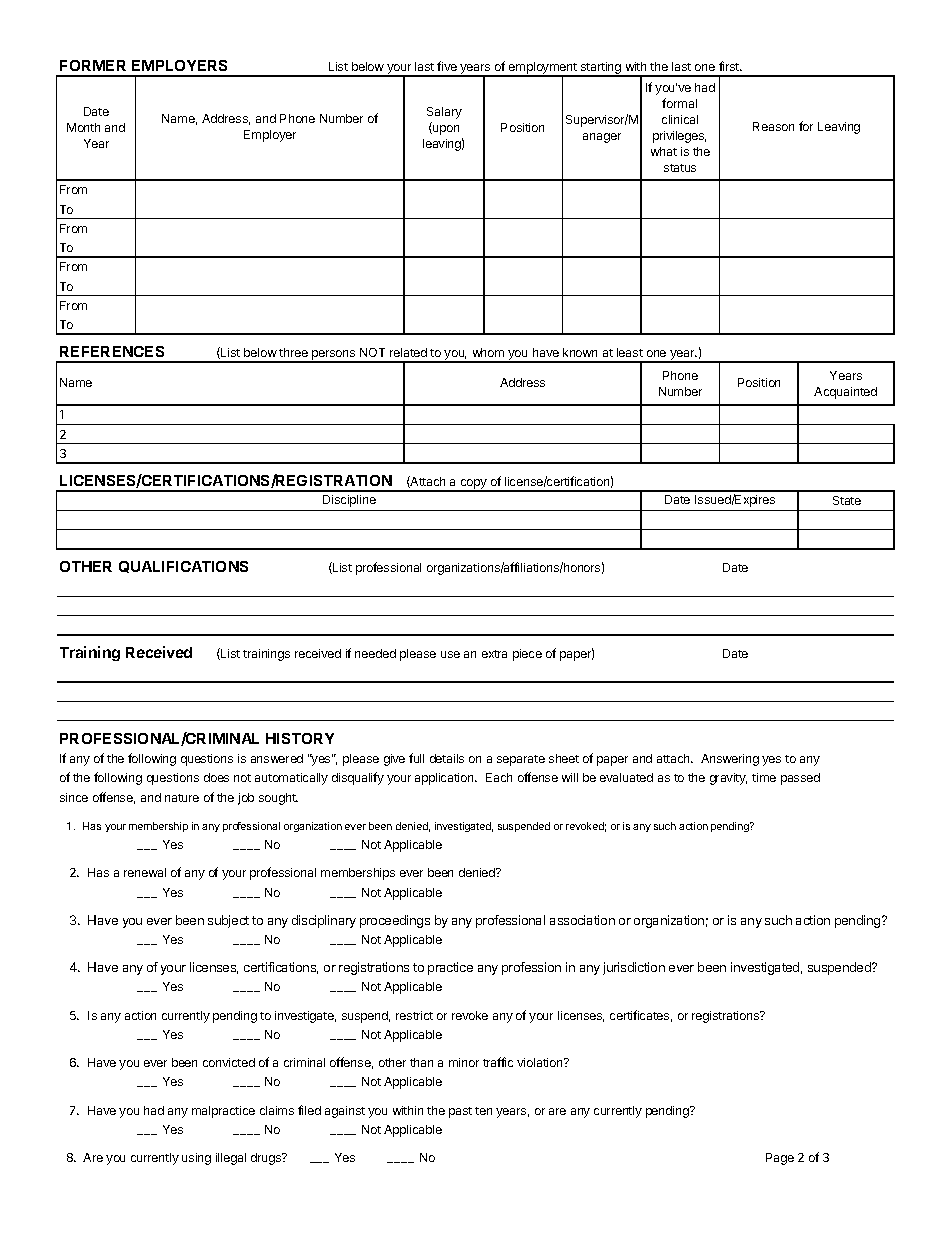 Image resolution: width=952 pixels, height=1233 pixels. I want to click on time, so click(764, 777).
